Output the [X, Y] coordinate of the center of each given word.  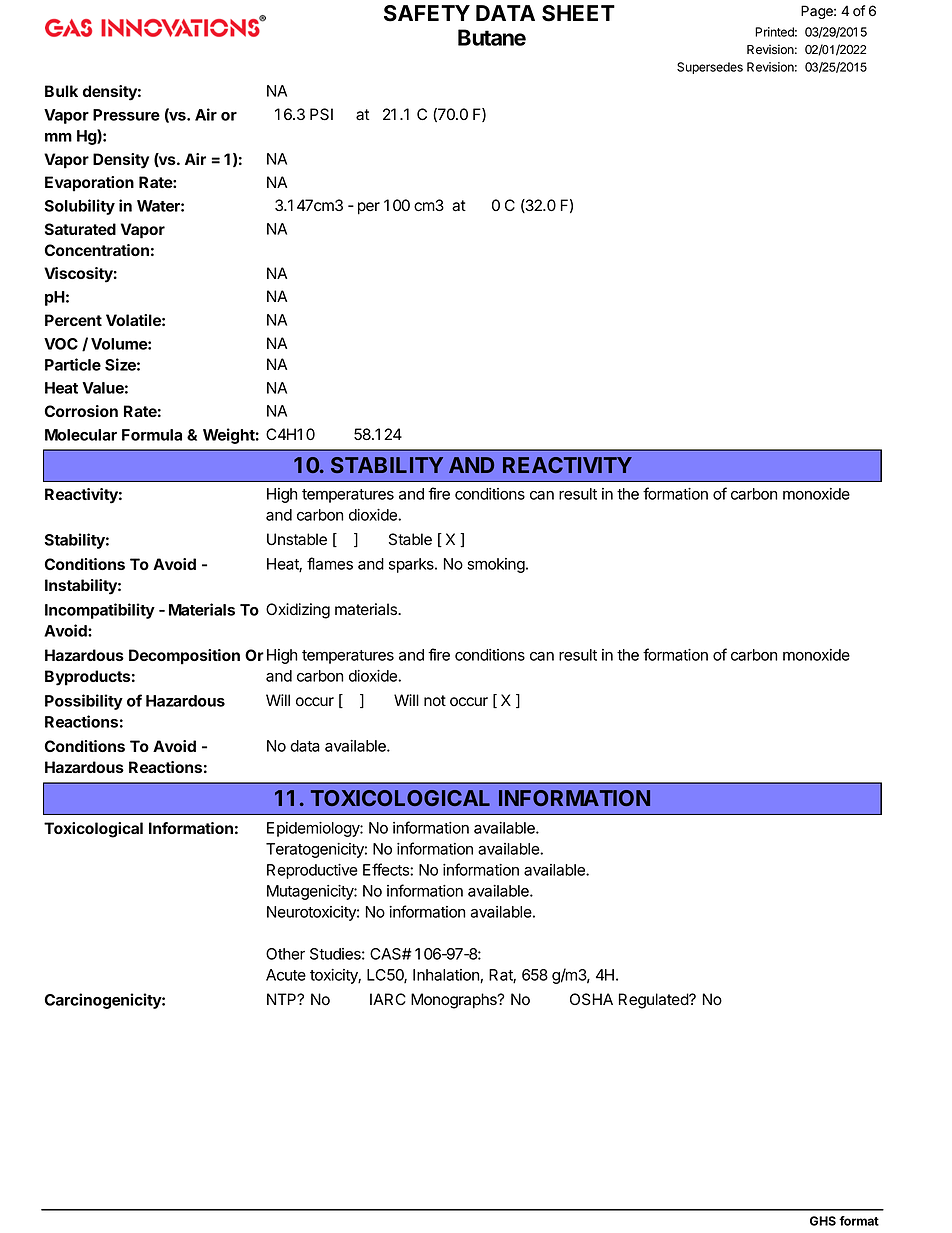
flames [330, 563]
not [435, 701]
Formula [152, 435]
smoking [496, 565]
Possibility [84, 702]
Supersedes [710, 68]
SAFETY [427, 13]
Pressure [126, 115]
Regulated [654, 1001]
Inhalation [447, 976]
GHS [823, 1221]
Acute [286, 975]
